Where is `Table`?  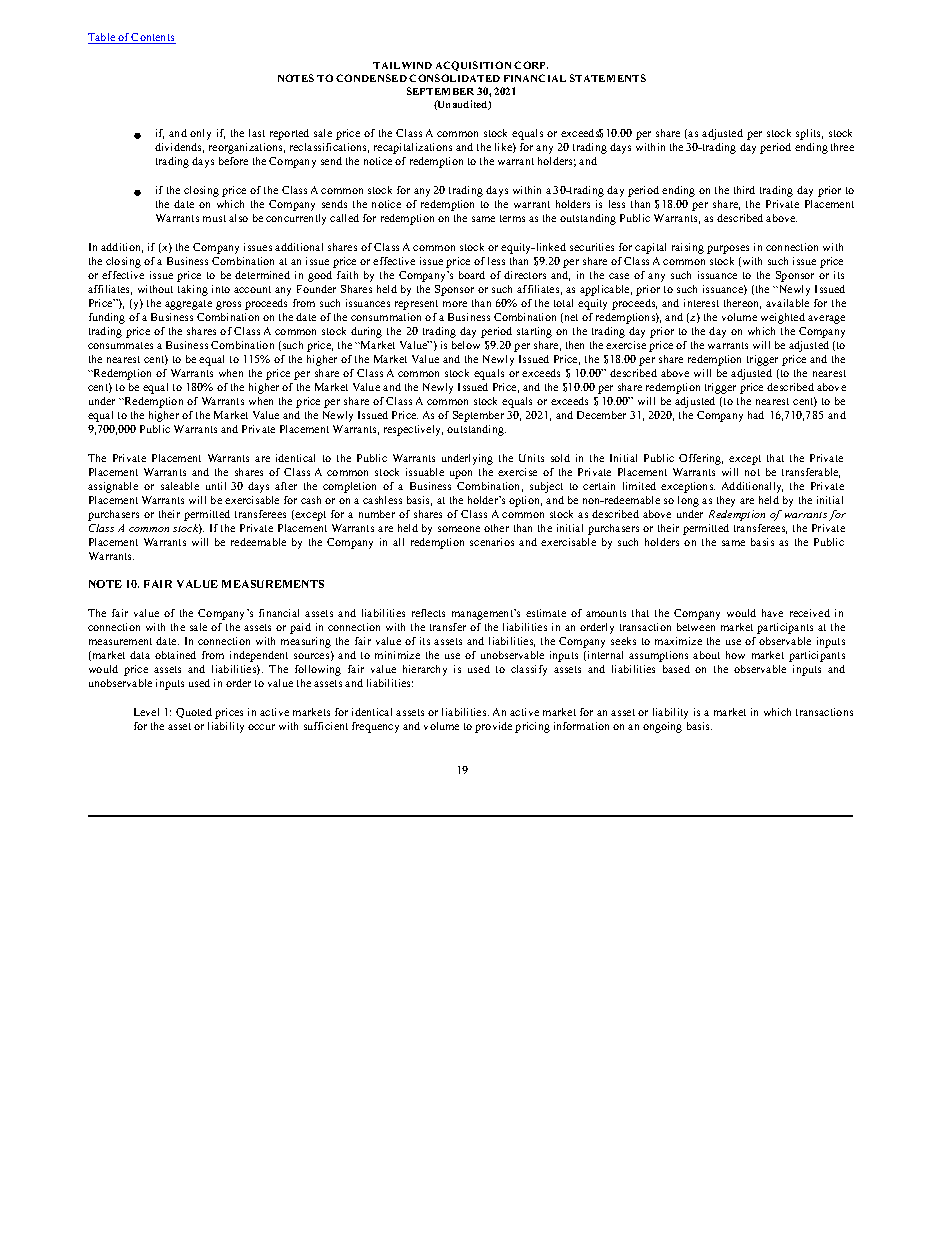 Table is located at coordinates (103, 38).
